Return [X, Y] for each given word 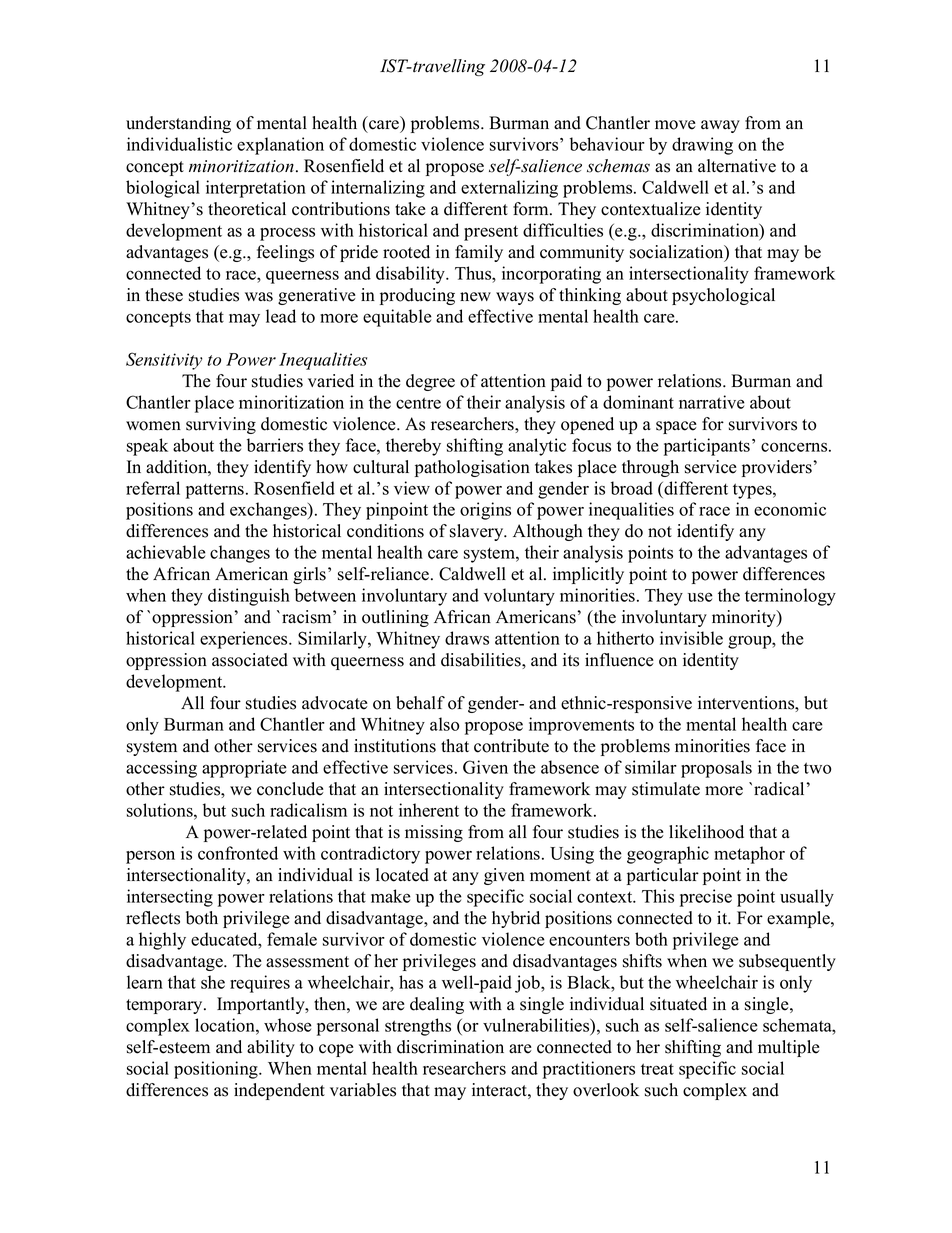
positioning [217, 1070]
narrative [712, 402]
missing [434, 833]
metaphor [749, 855]
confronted [238, 853]
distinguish [249, 597]
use [700, 597]
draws [467, 638]
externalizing [509, 189]
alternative [737, 166]
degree [430, 382]
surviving [221, 425]
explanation [280, 146]
